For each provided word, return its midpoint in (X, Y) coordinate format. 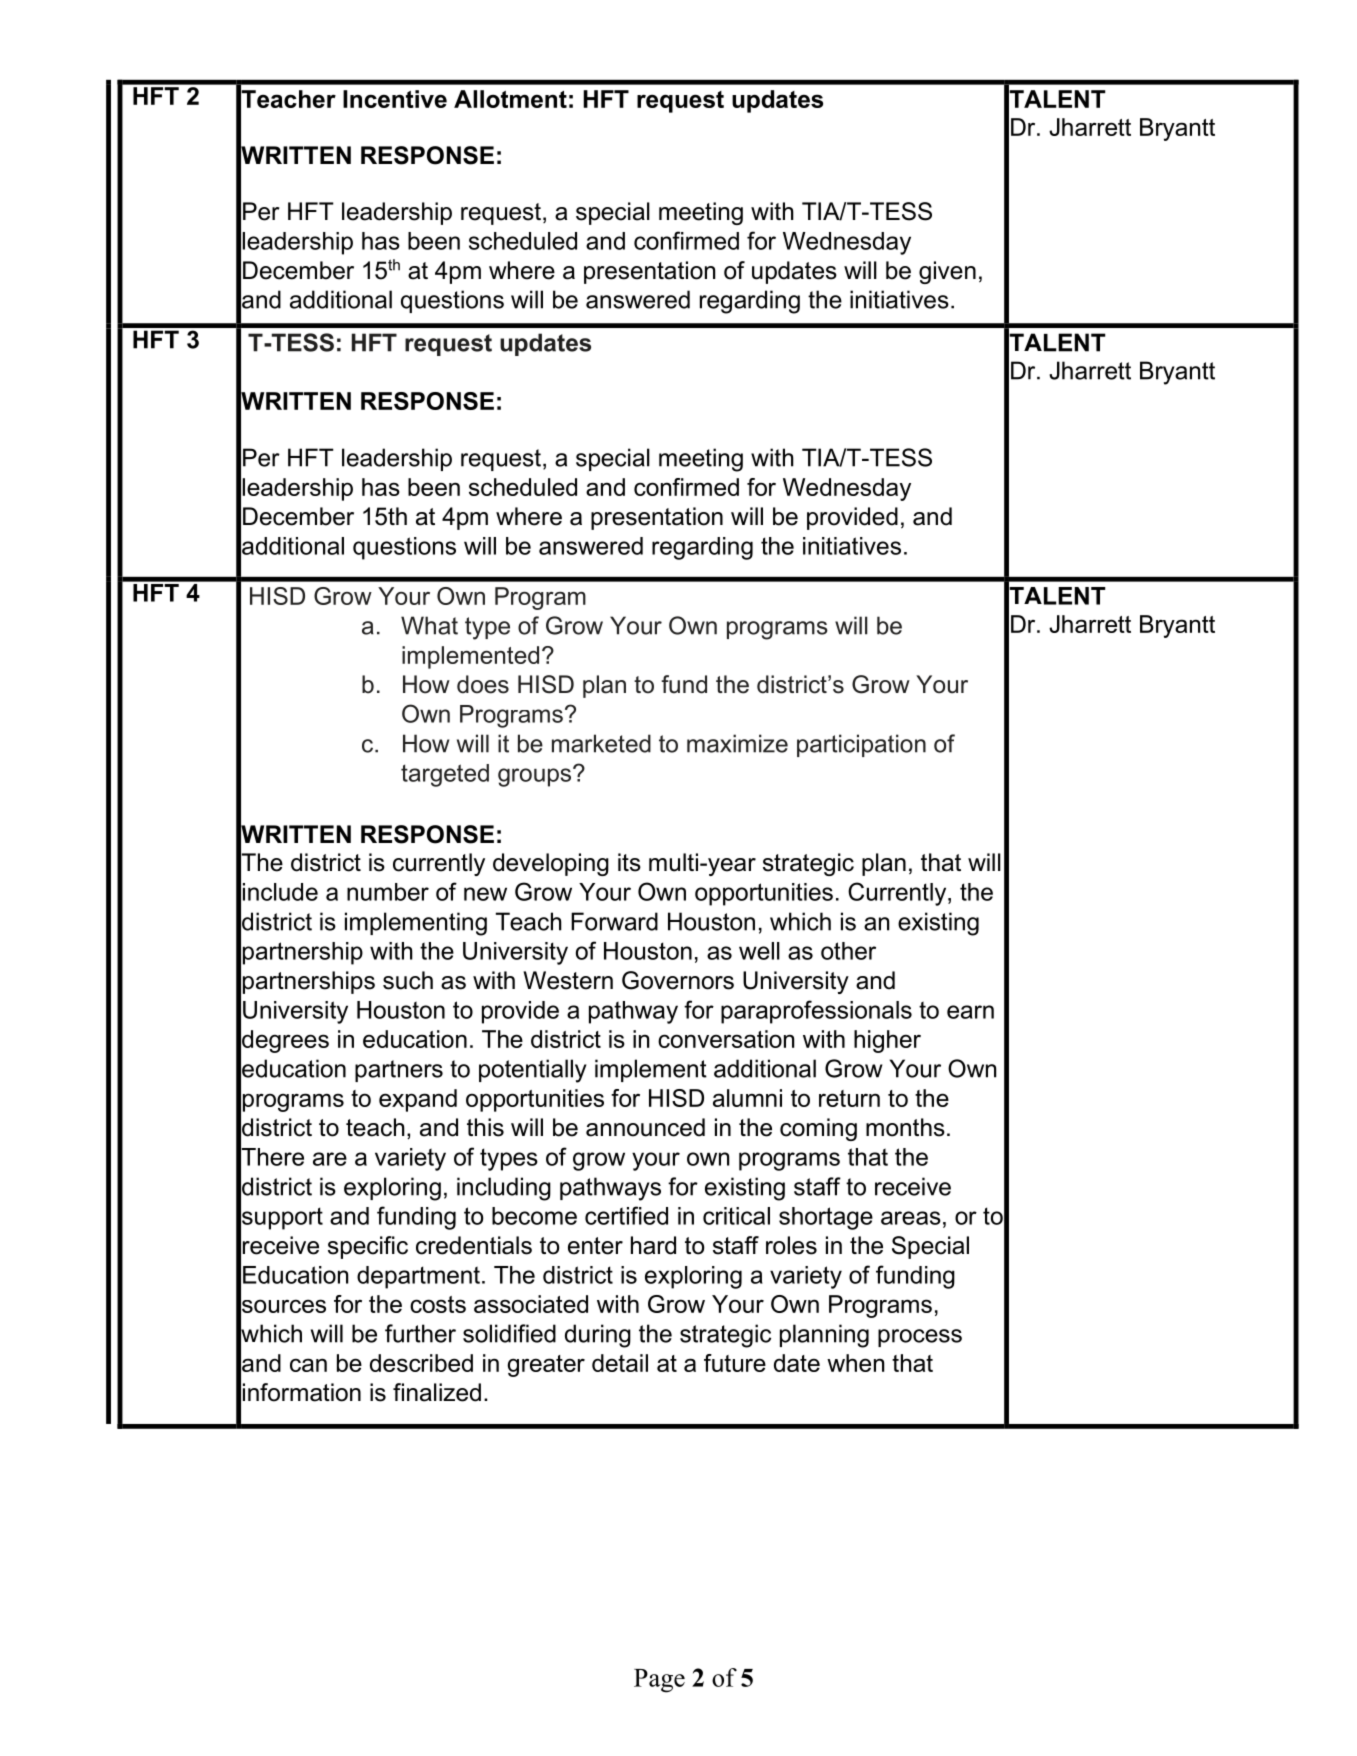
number (388, 892)
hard (653, 1245)
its (629, 862)
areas (911, 1218)
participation (861, 745)
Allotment (510, 99)
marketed (601, 743)
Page (659, 1681)
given (947, 272)
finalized (437, 1392)
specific (368, 1247)
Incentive (395, 99)
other (848, 951)
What (429, 625)
